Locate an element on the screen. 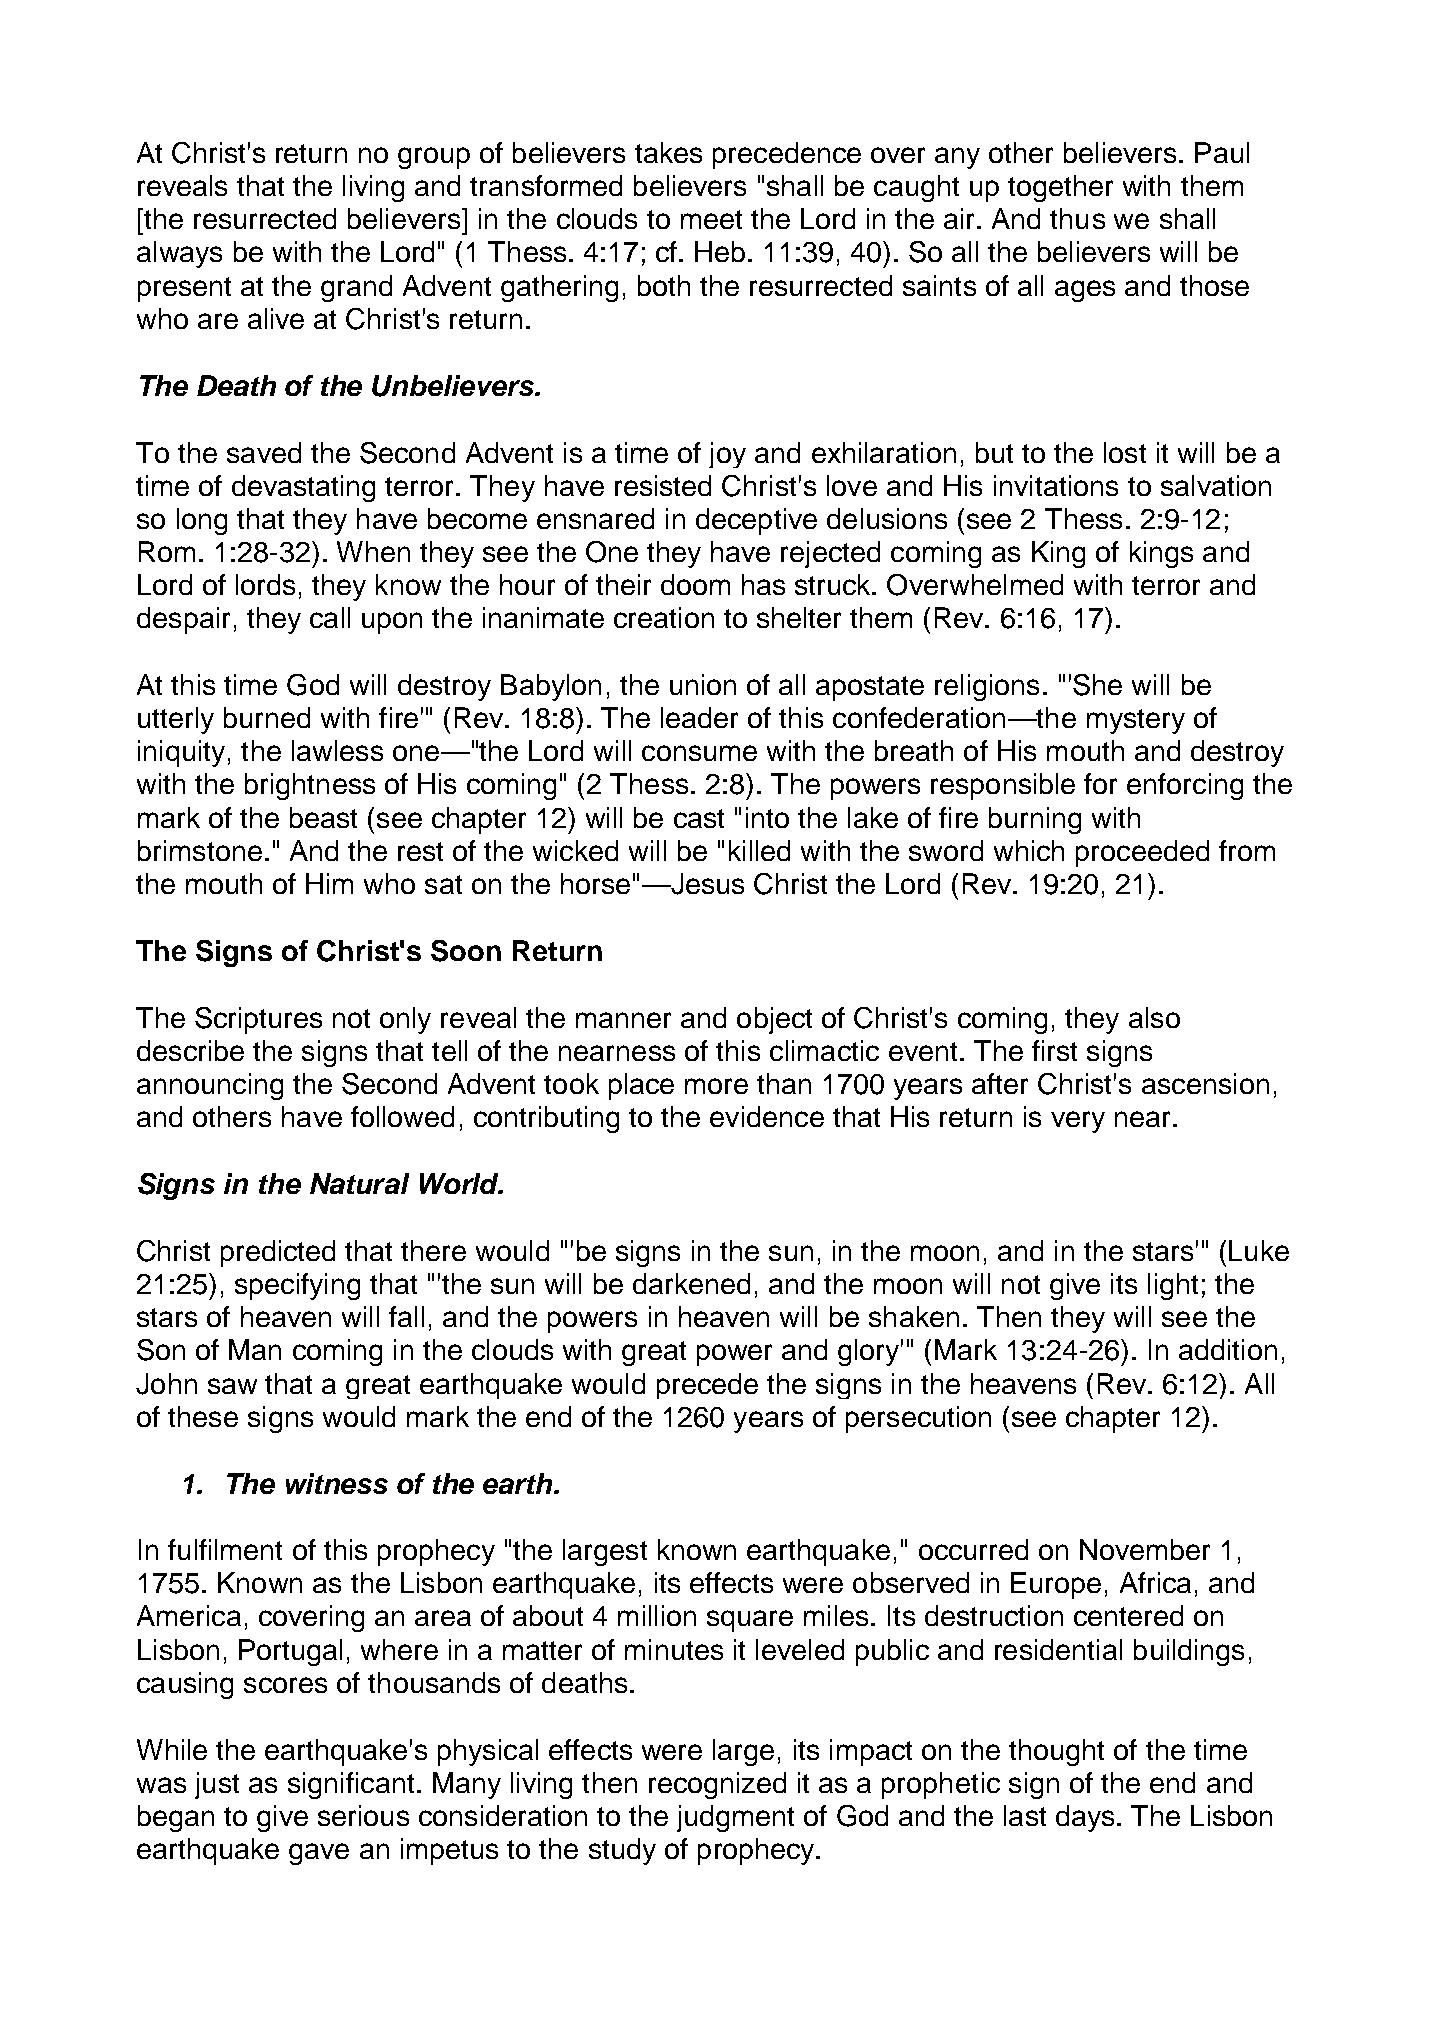 Image resolution: width=1430 pixels, height=2023 pixels. also is located at coordinates (1154, 1017).
